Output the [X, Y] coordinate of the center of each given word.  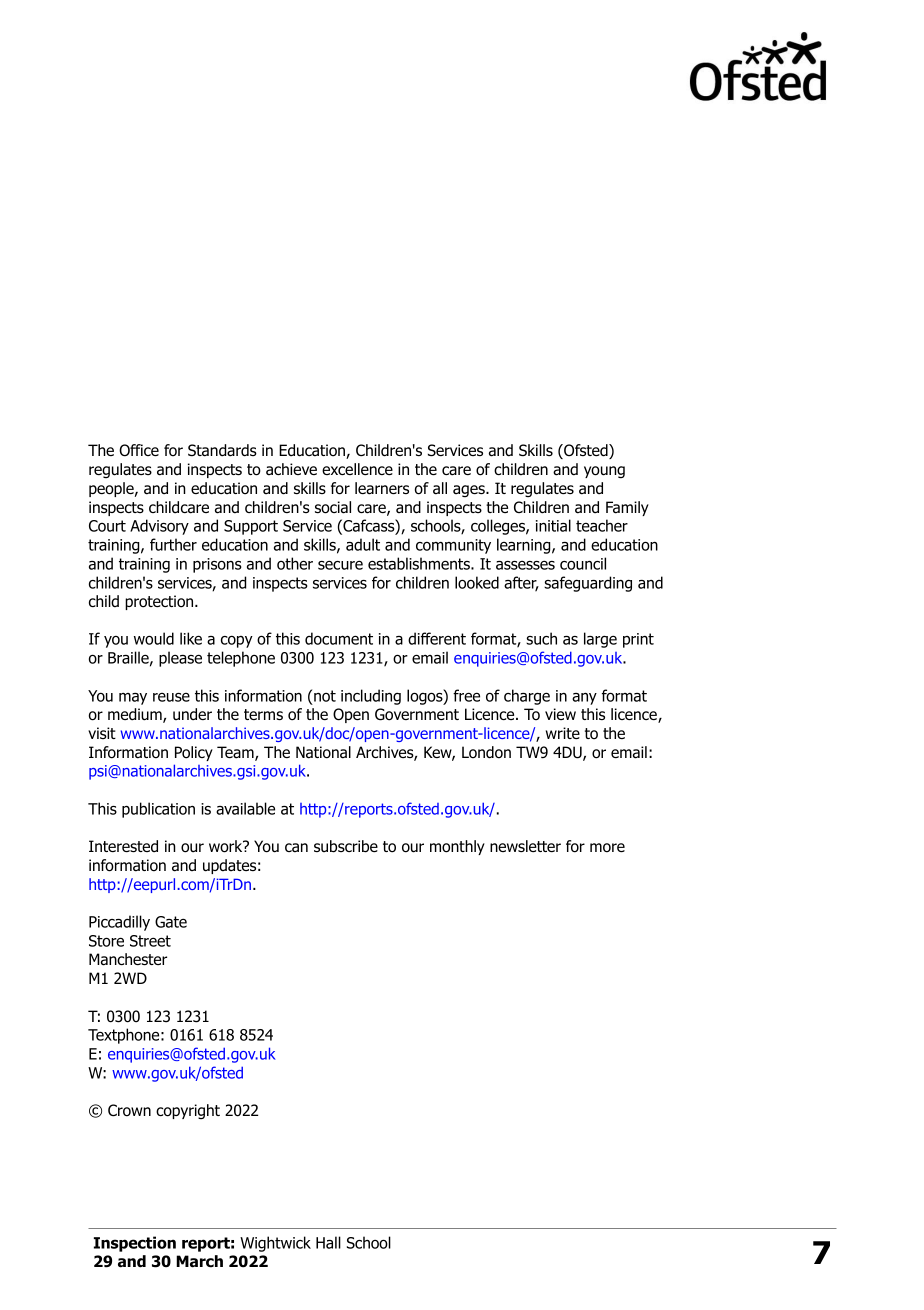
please [180, 659]
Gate [171, 922]
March [199, 1261]
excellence [357, 469]
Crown [129, 1110]
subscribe [346, 846]
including [371, 697]
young [604, 472]
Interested [123, 846]
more [607, 848]
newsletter [525, 846]
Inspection [135, 1244]
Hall [328, 1242]
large [600, 640]
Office [139, 450]
